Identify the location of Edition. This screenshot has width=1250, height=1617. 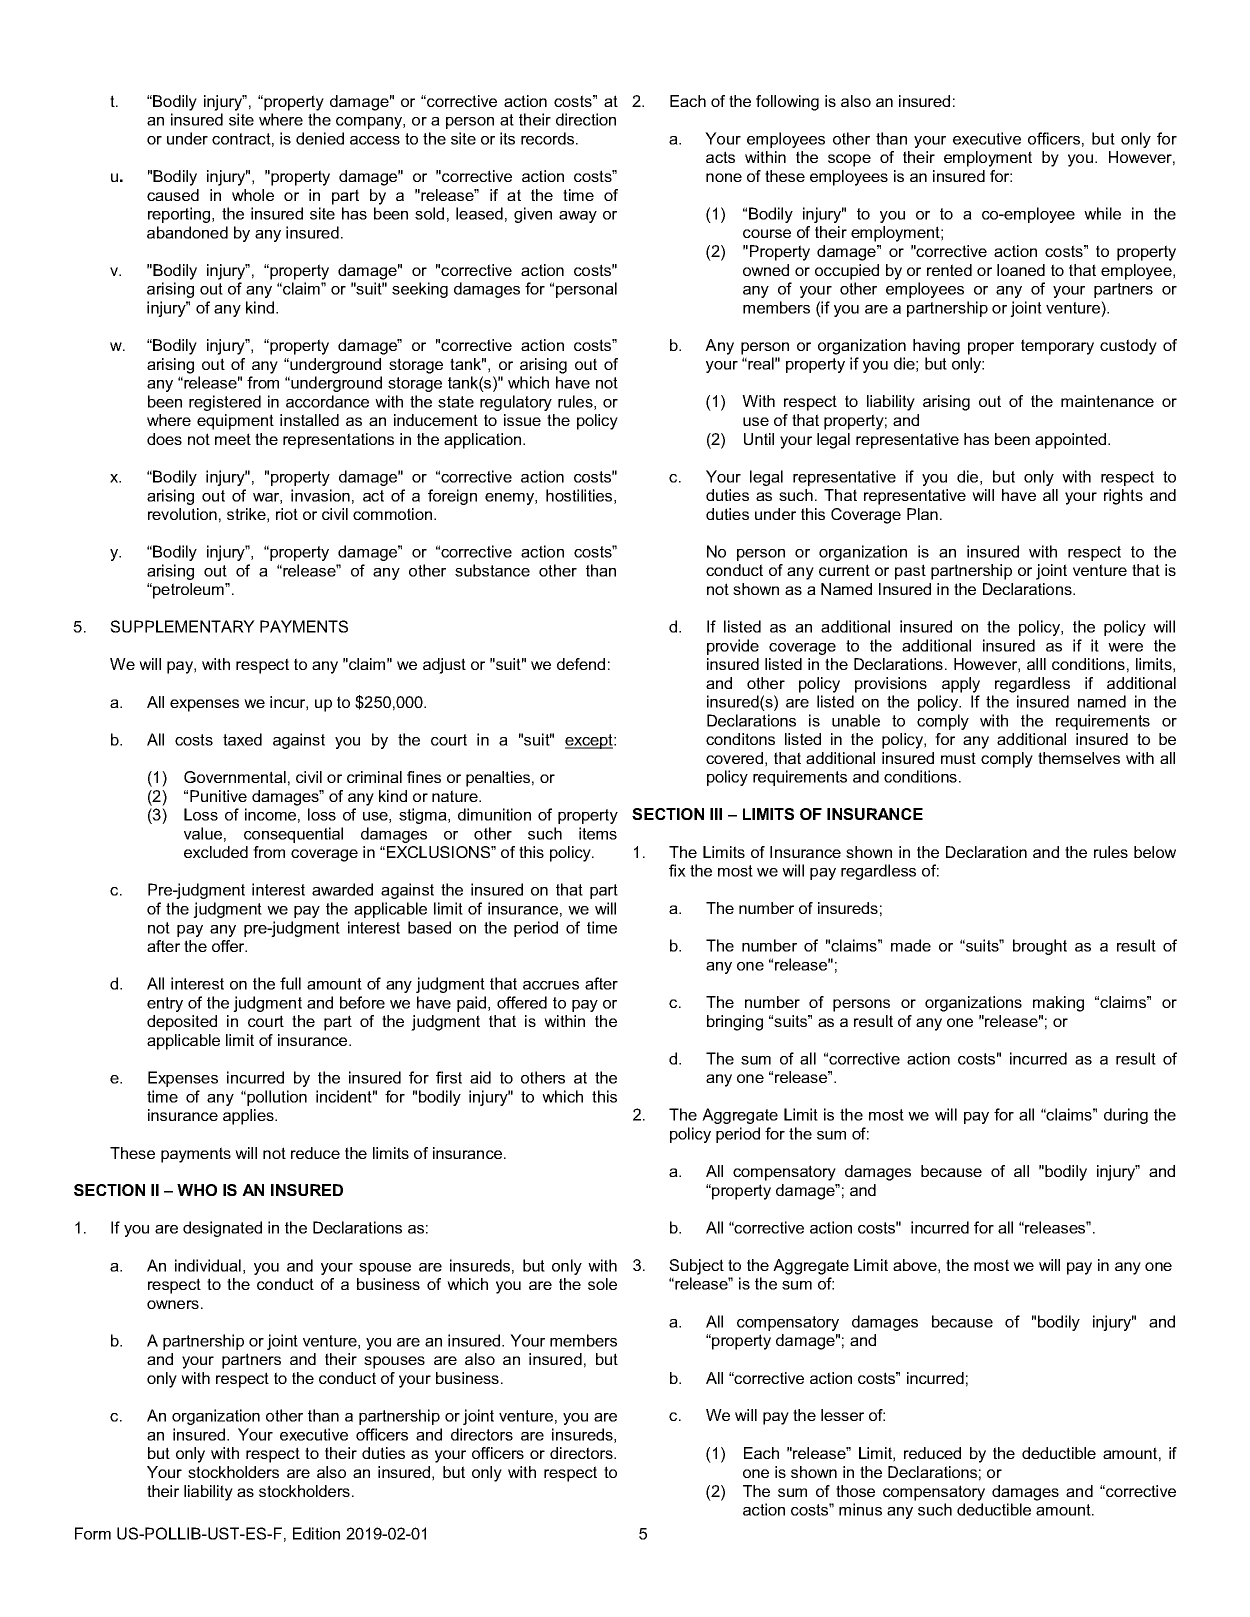
(316, 1533).
